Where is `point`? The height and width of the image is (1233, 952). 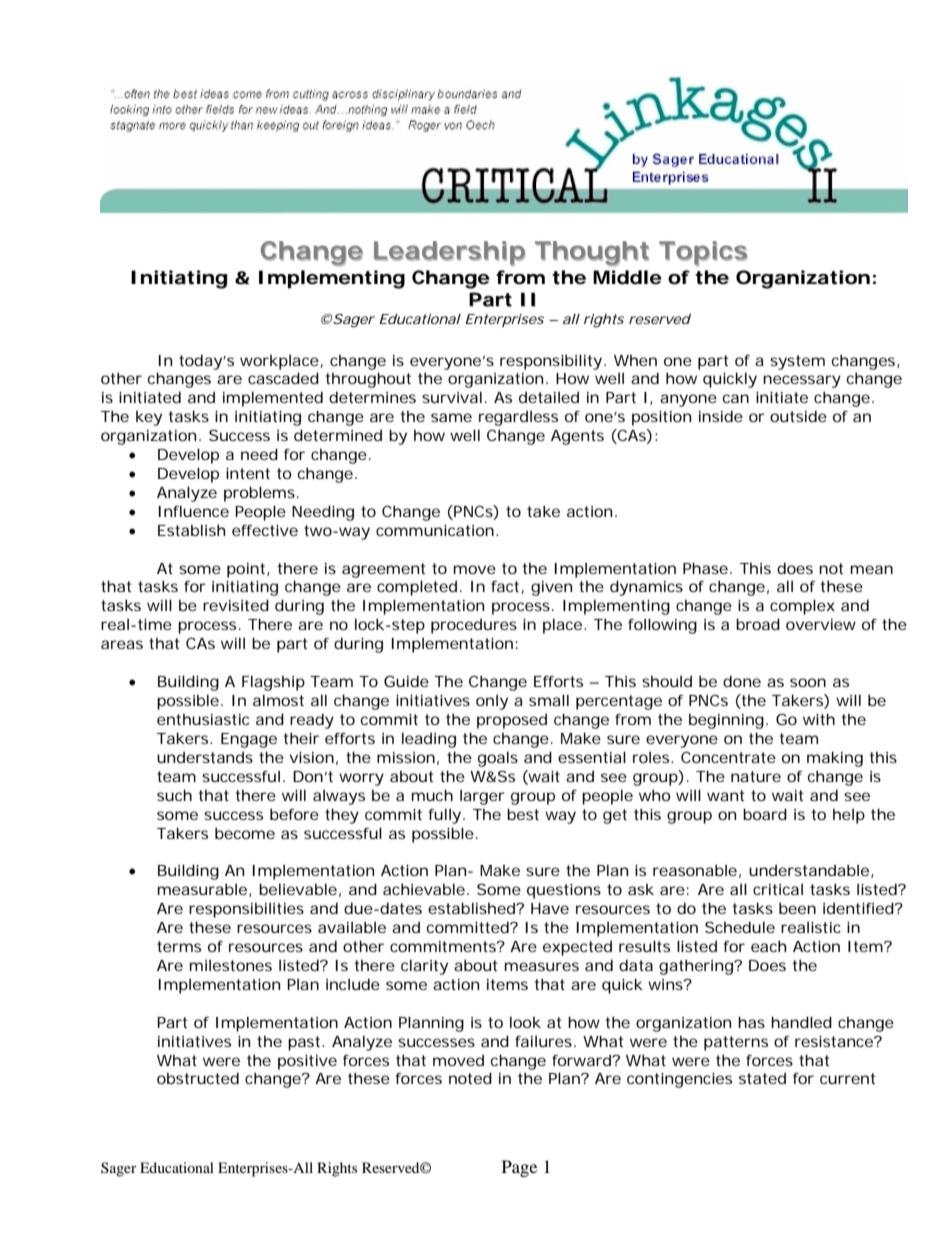 point is located at coordinates (247, 570).
